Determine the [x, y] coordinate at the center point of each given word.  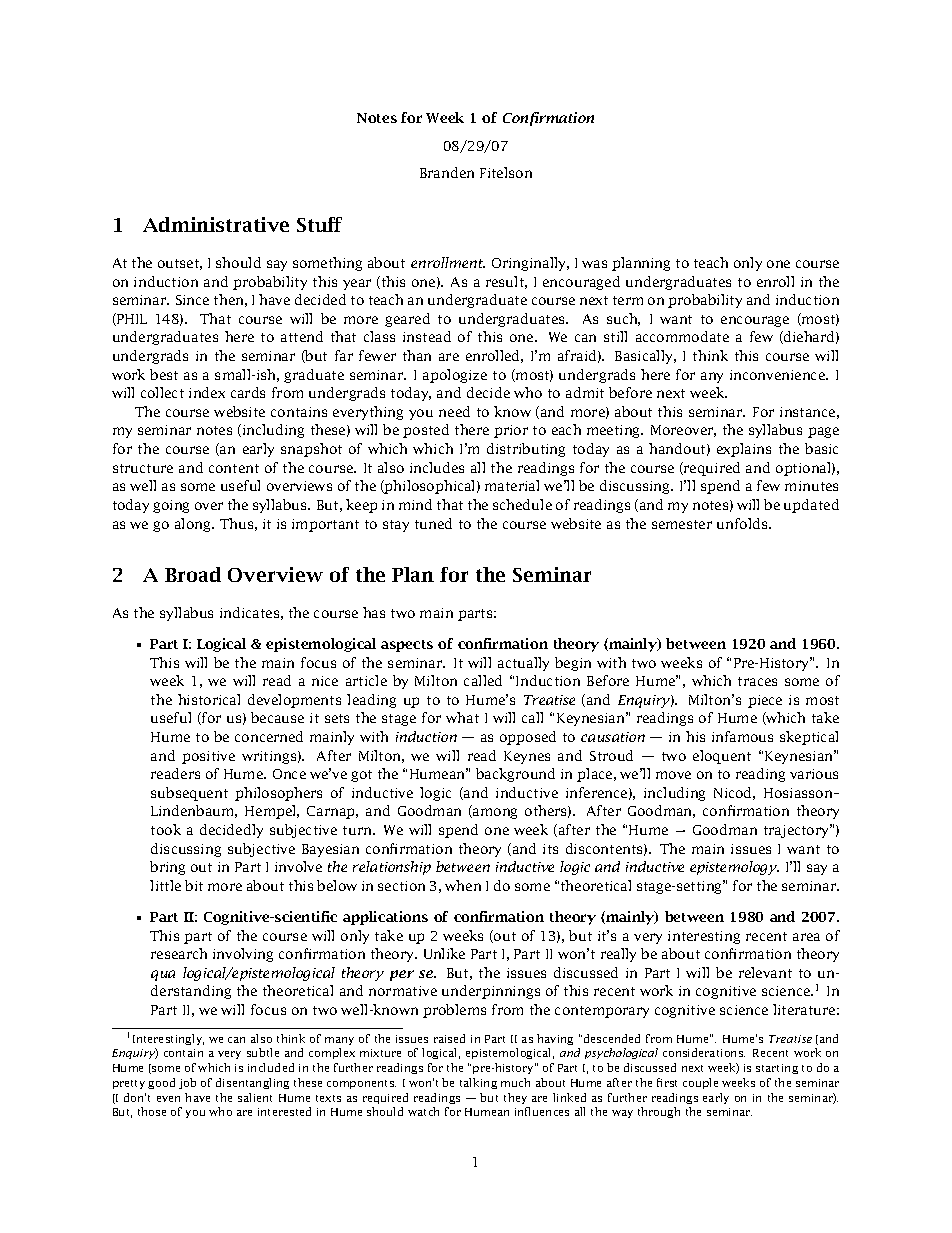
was [594, 264]
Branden [447, 172]
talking [478, 1083]
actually [523, 664]
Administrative [216, 224]
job [187, 1083]
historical [209, 699]
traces [757, 681]
